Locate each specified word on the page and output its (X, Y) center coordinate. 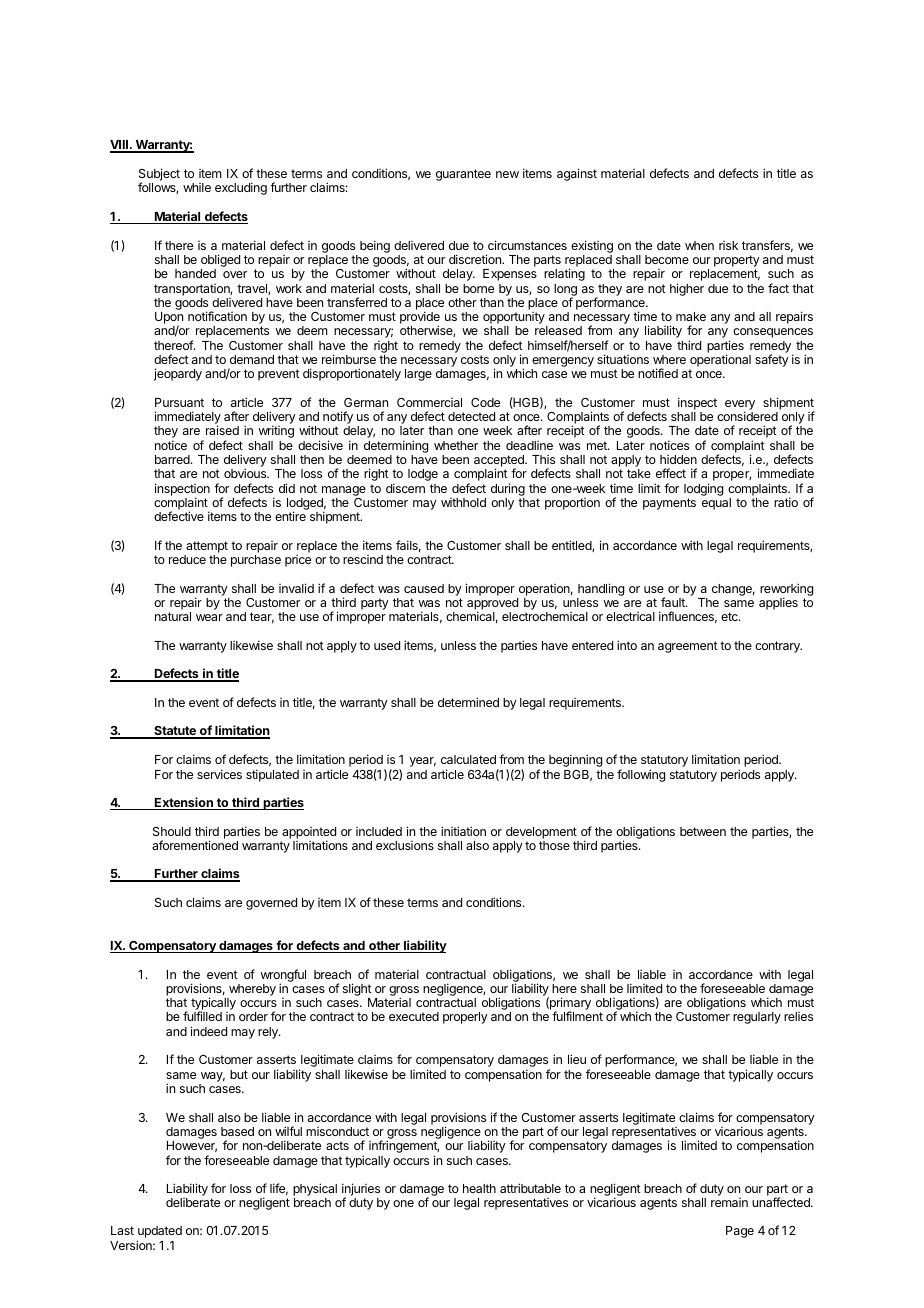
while (197, 187)
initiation (463, 831)
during (508, 489)
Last (122, 1230)
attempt (207, 547)
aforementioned (195, 845)
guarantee (463, 175)
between (703, 831)
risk (728, 245)
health (479, 1188)
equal (716, 504)
